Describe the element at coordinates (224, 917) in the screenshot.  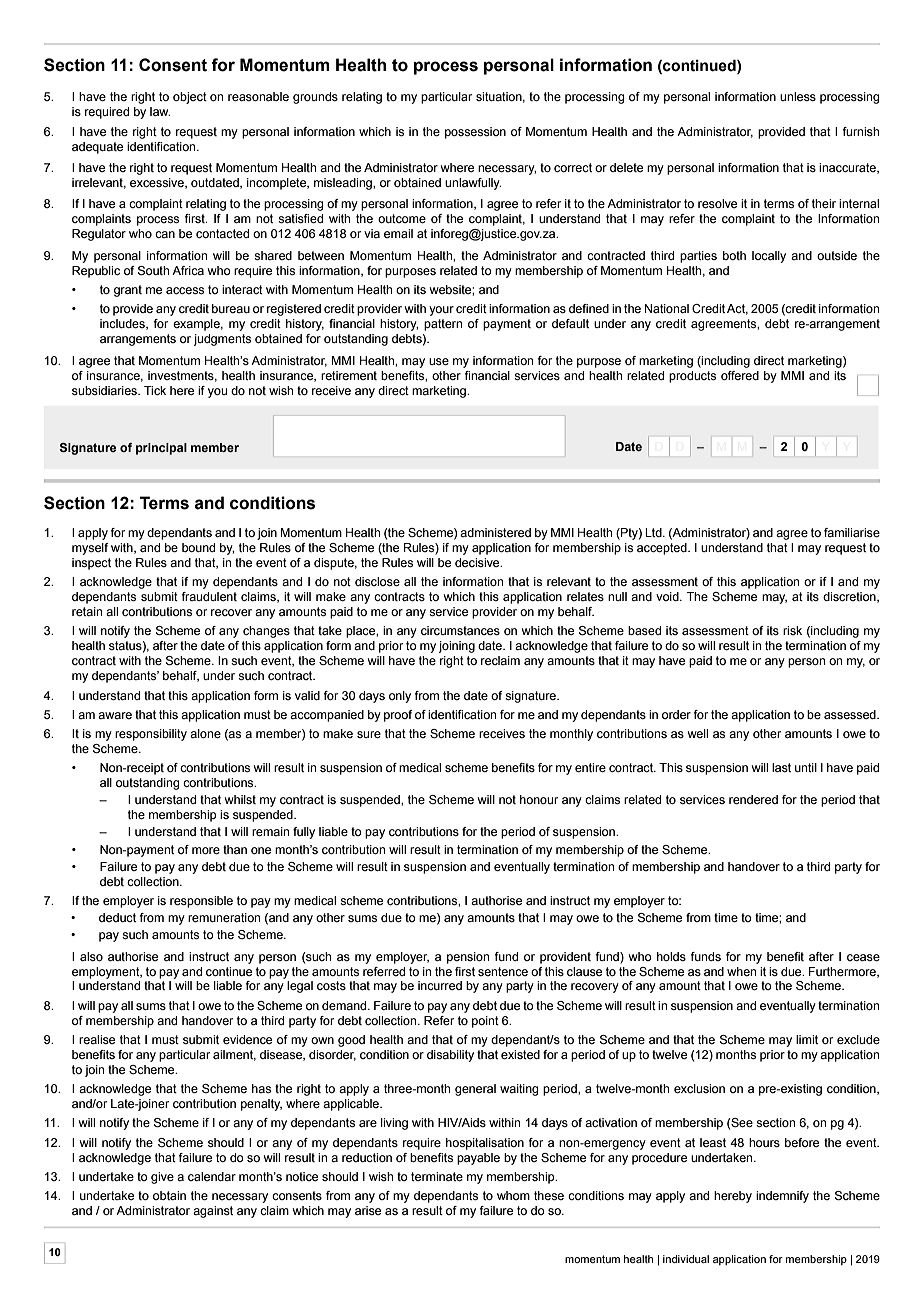
I see `remuneration` at that location.
